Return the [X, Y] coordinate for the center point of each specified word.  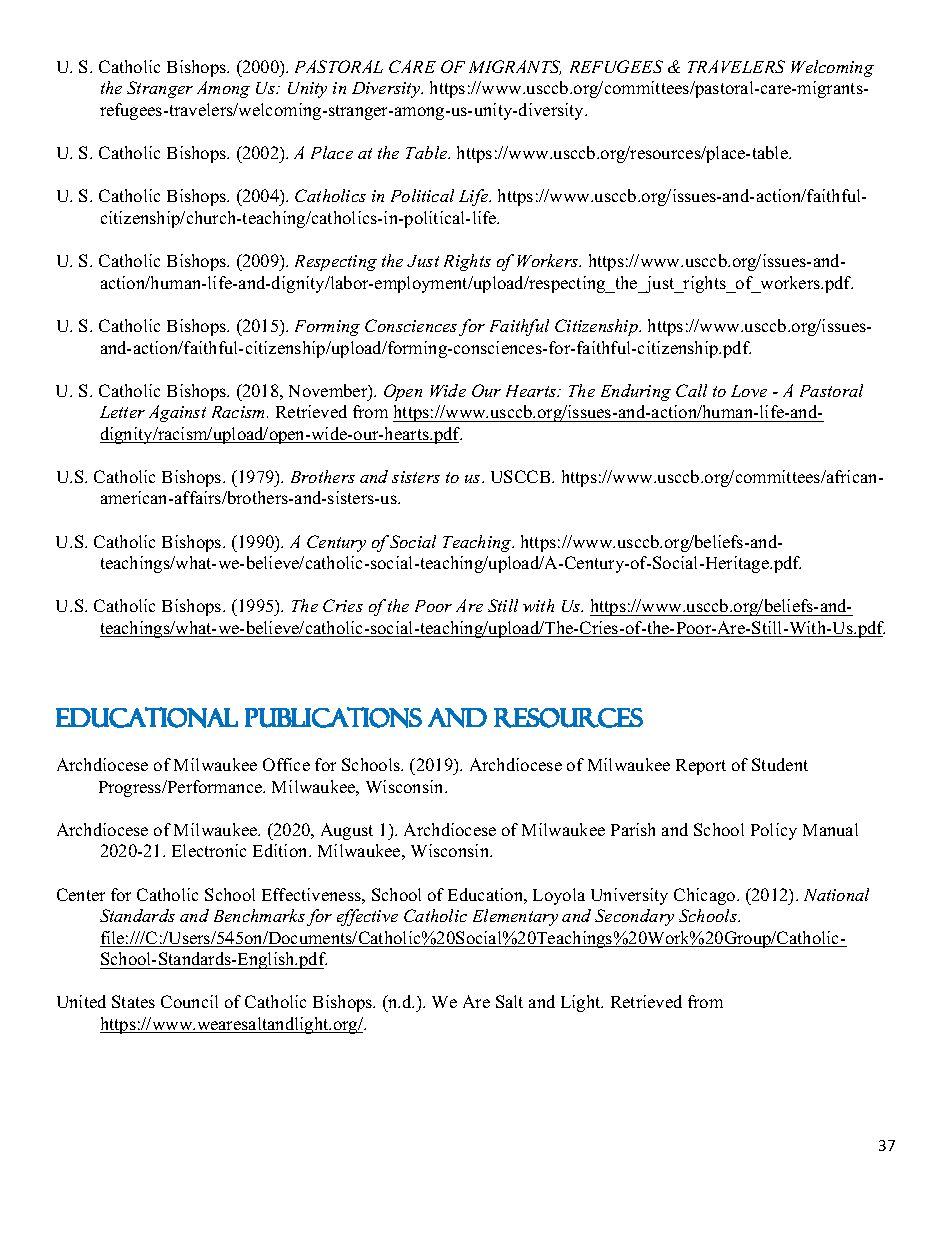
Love [749, 391]
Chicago [706, 896]
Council [189, 1001]
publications [333, 717]
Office [286, 764]
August [347, 831]
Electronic [209, 850]
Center [81, 894]
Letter [122, 412]
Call [691, 390]
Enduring [636, 392]
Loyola [559, 896]
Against [177, 413]
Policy [774, 831]
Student [780, 764]
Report [701, 767]
